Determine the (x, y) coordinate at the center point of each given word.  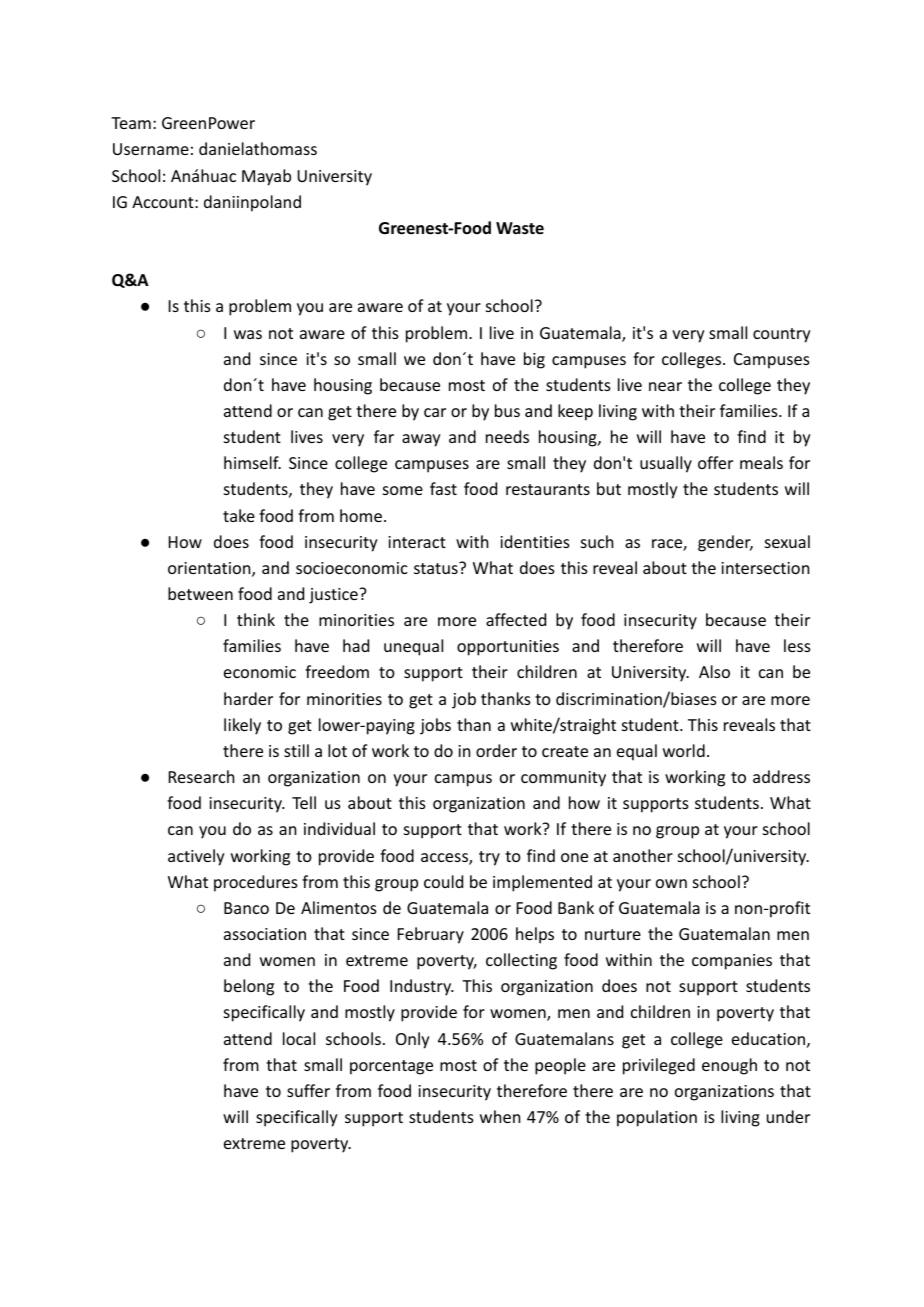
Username (151, 149)
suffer (308, 1090)
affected (516, 619)
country (782, 335)
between (200, 593)
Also (714, 671)
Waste (520, 228)
